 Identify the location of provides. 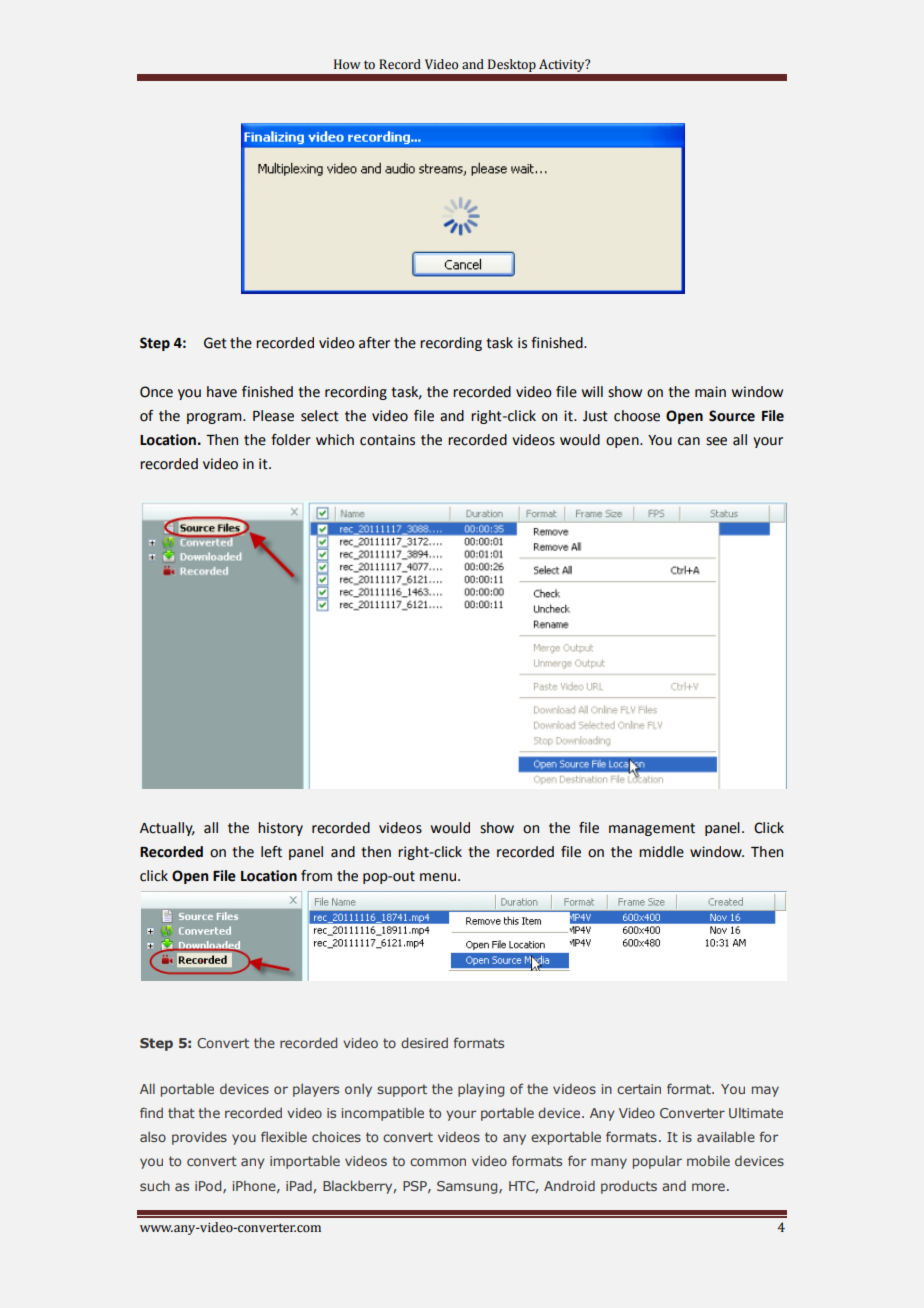
(199, 1138).
